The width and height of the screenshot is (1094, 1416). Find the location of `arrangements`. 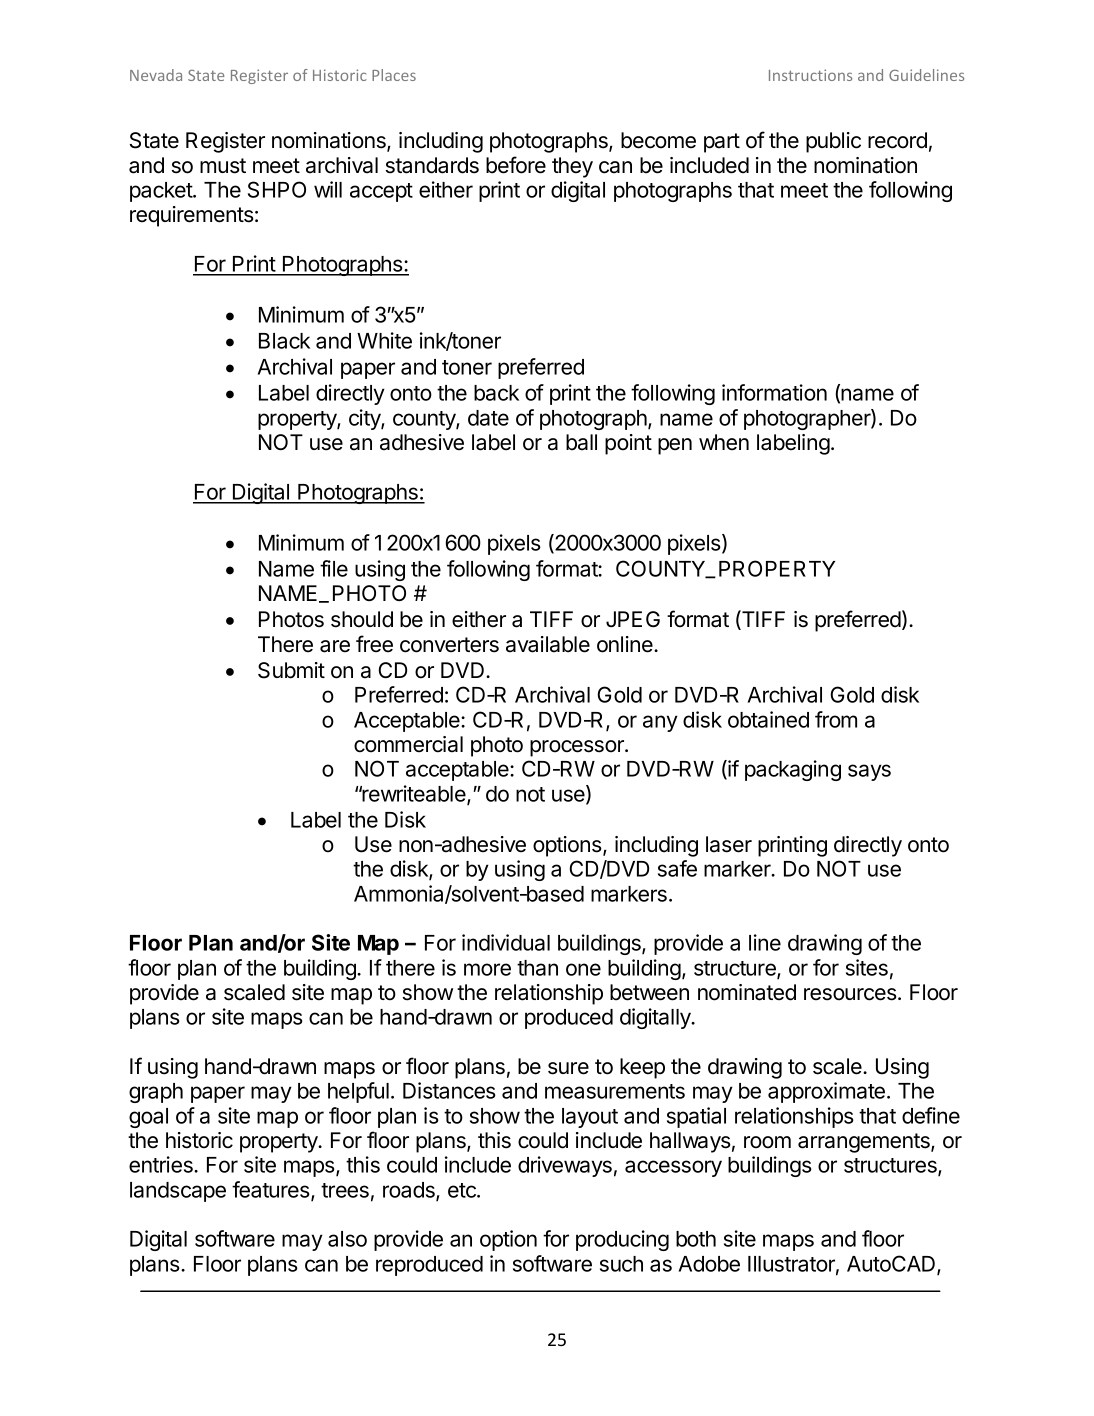

arrangements is located at coordinates (865, 1143).
